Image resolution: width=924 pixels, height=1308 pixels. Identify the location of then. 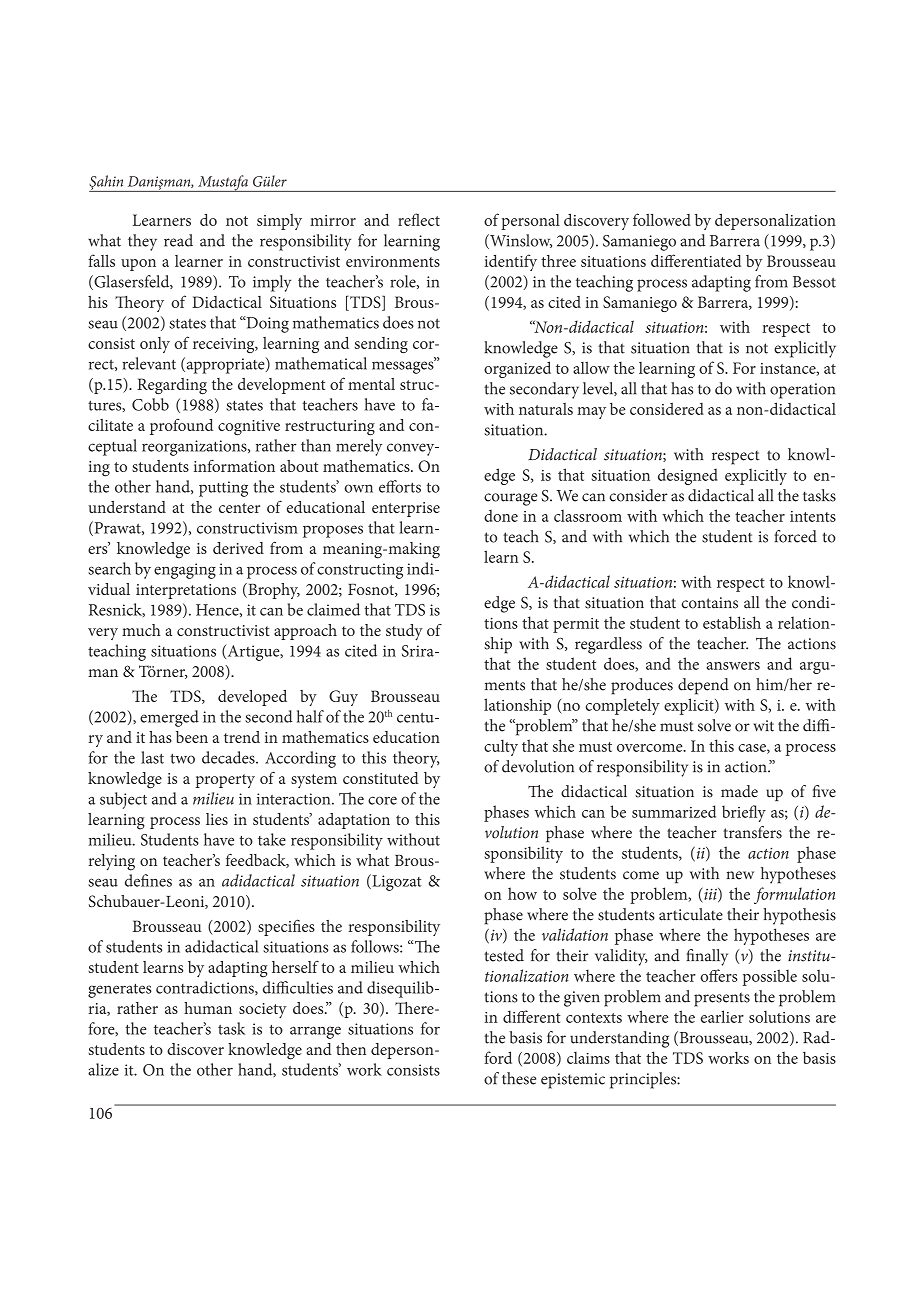
(351, 1049).
